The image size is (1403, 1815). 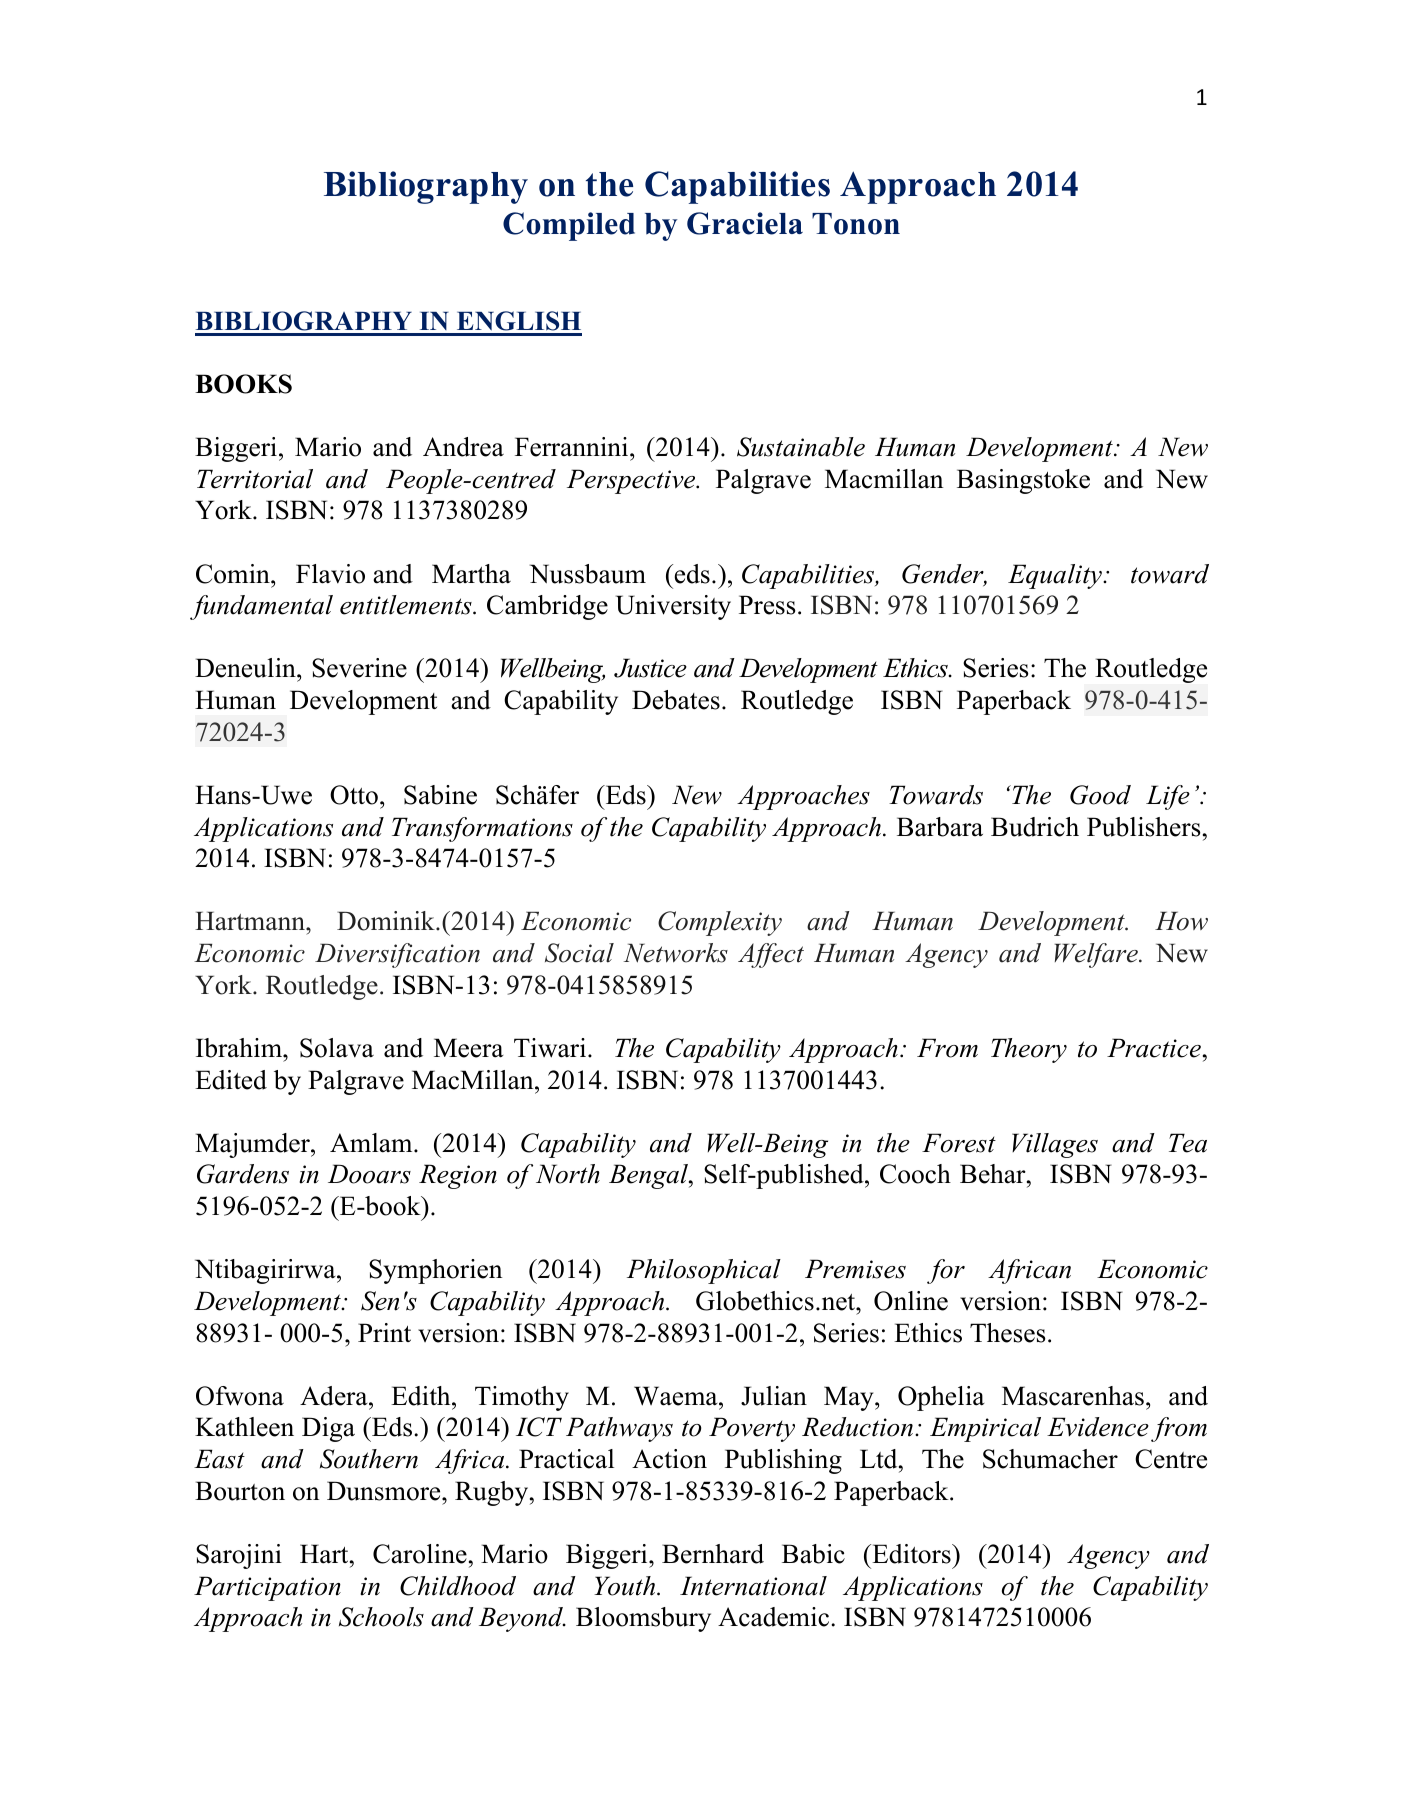 I want to click on Print, so click(x=384, y=1332).
